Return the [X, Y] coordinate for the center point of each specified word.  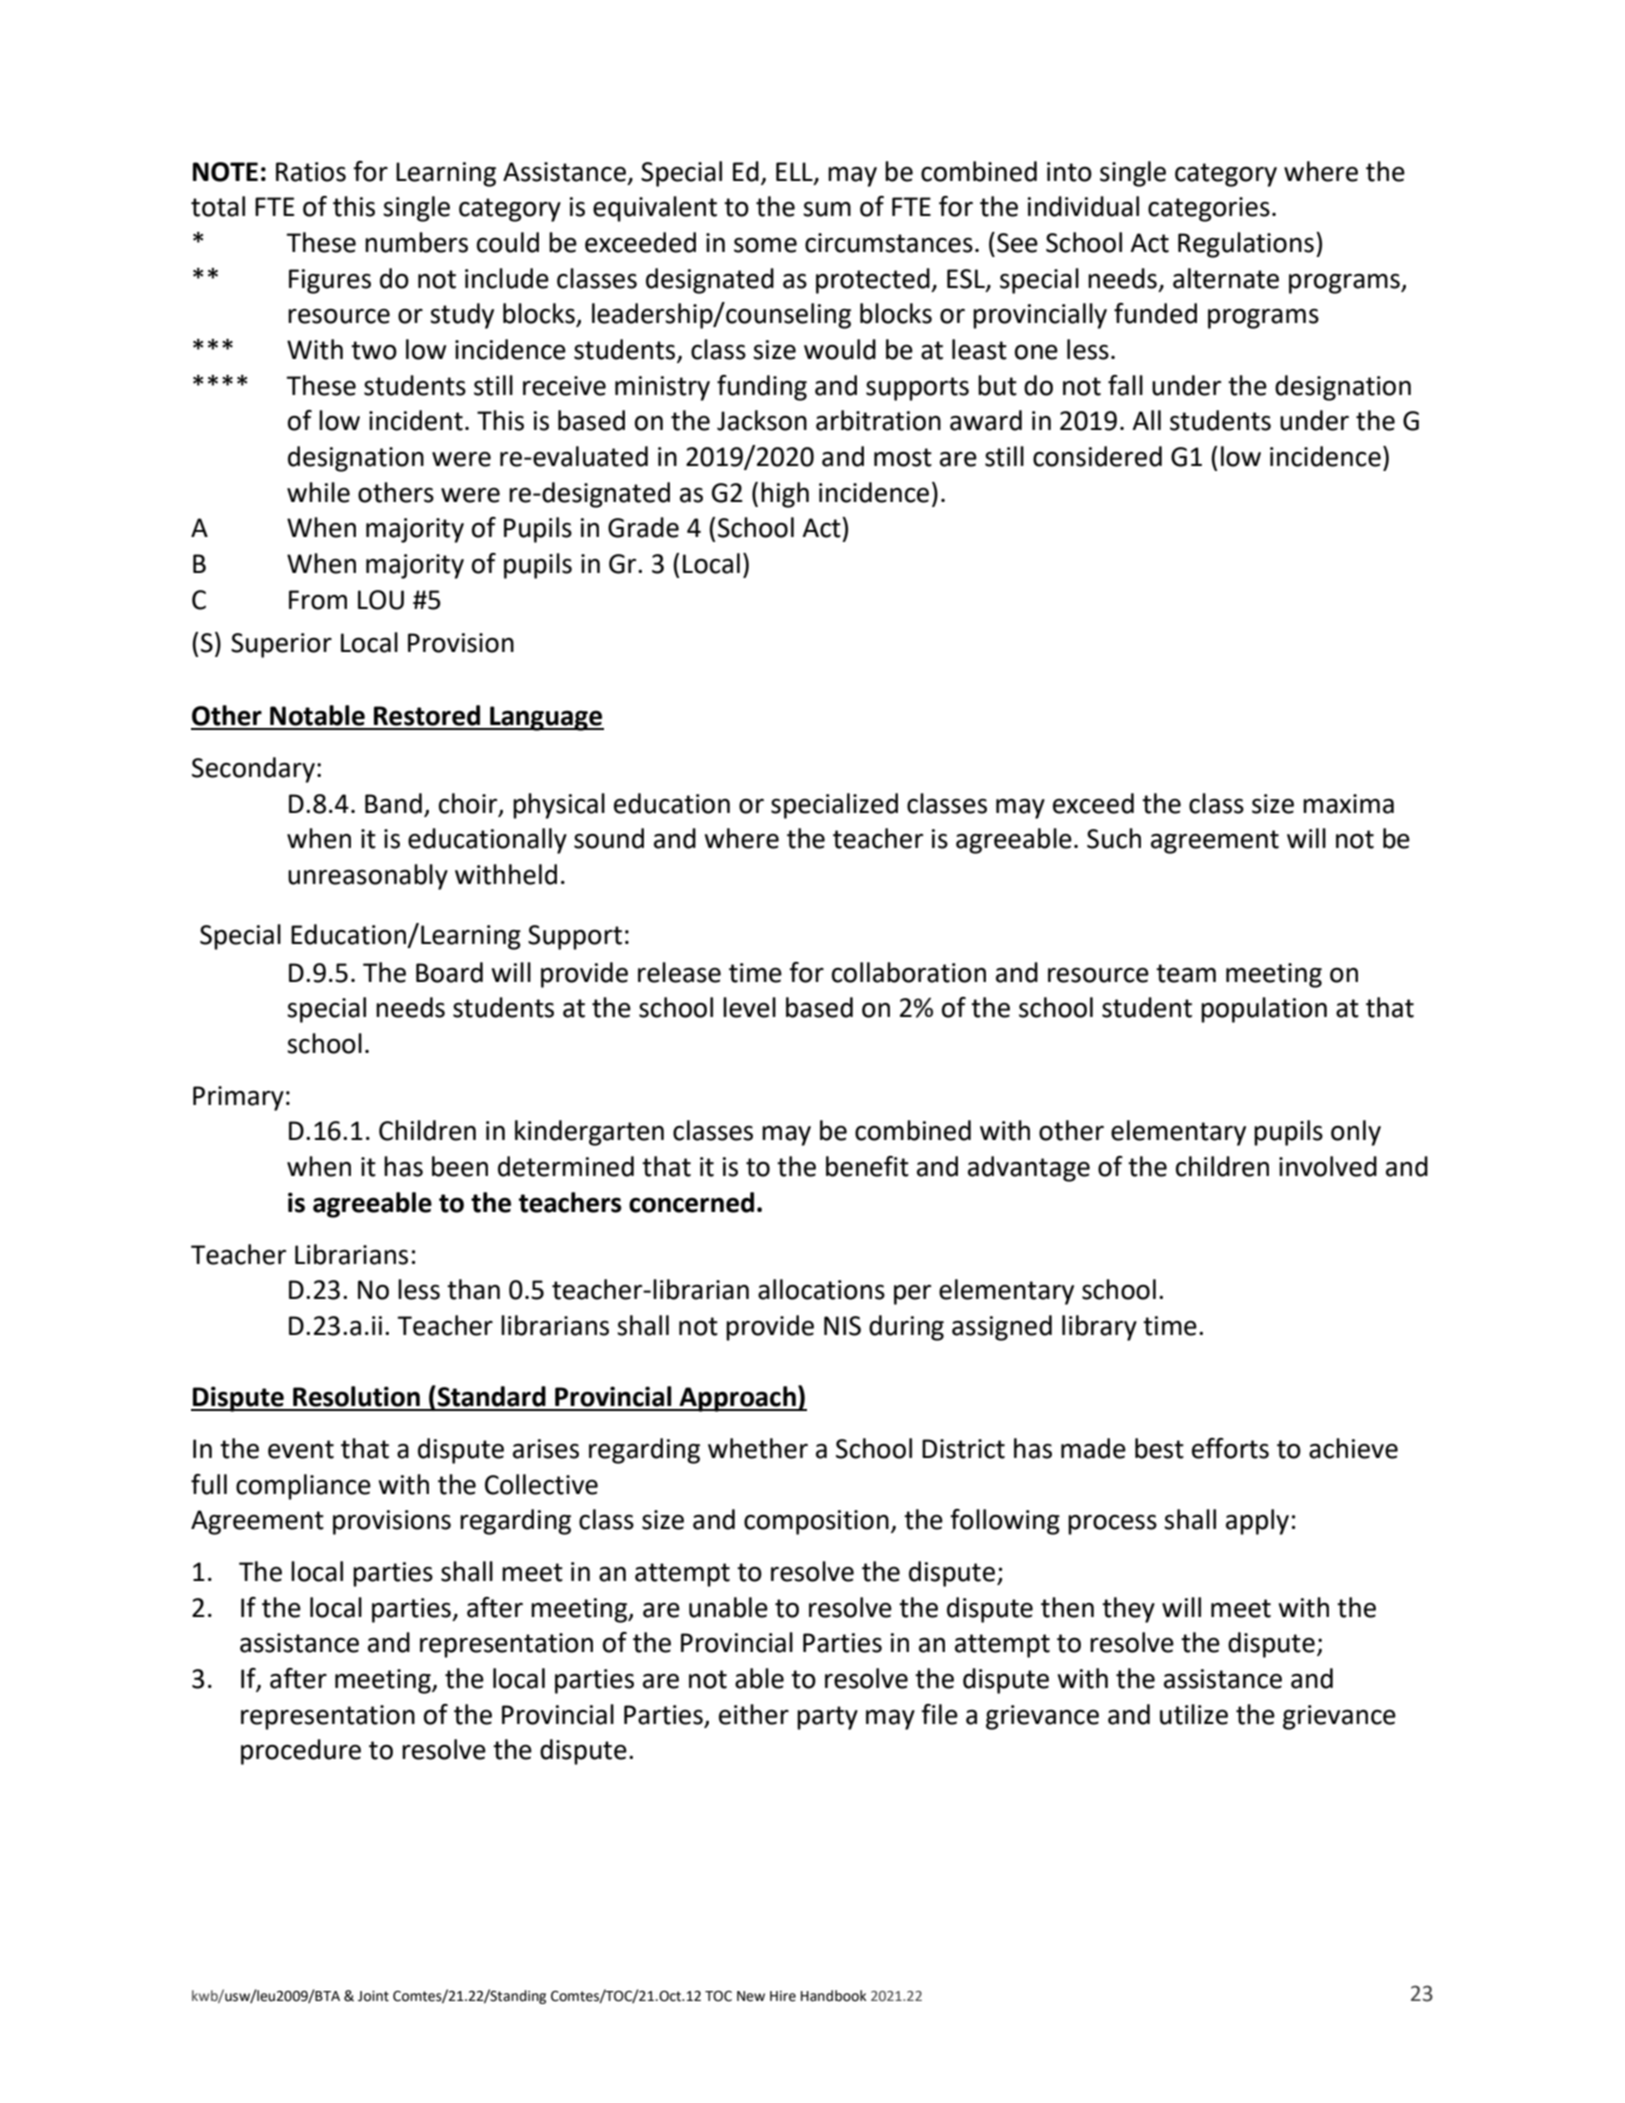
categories [1209, 209]
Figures [330, 281]
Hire [783, 1996]
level [749, 1007]
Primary [238, 1098]
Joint [373, 1996]
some [765, 245]
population [1264, 1010]
